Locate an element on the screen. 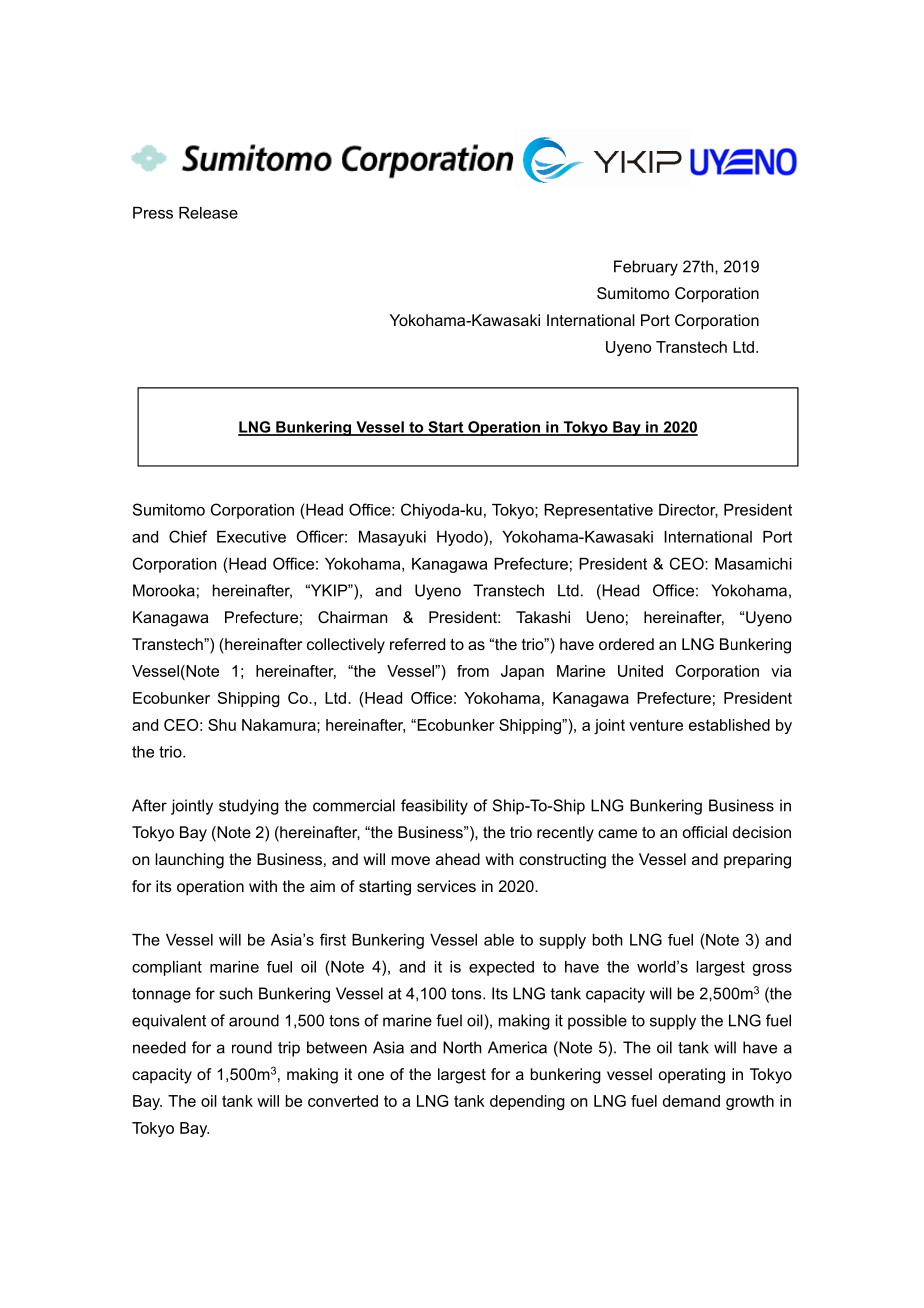 The width and height of the screenshot is (924, 1308). trip is located at coordinates (289, 1049).
